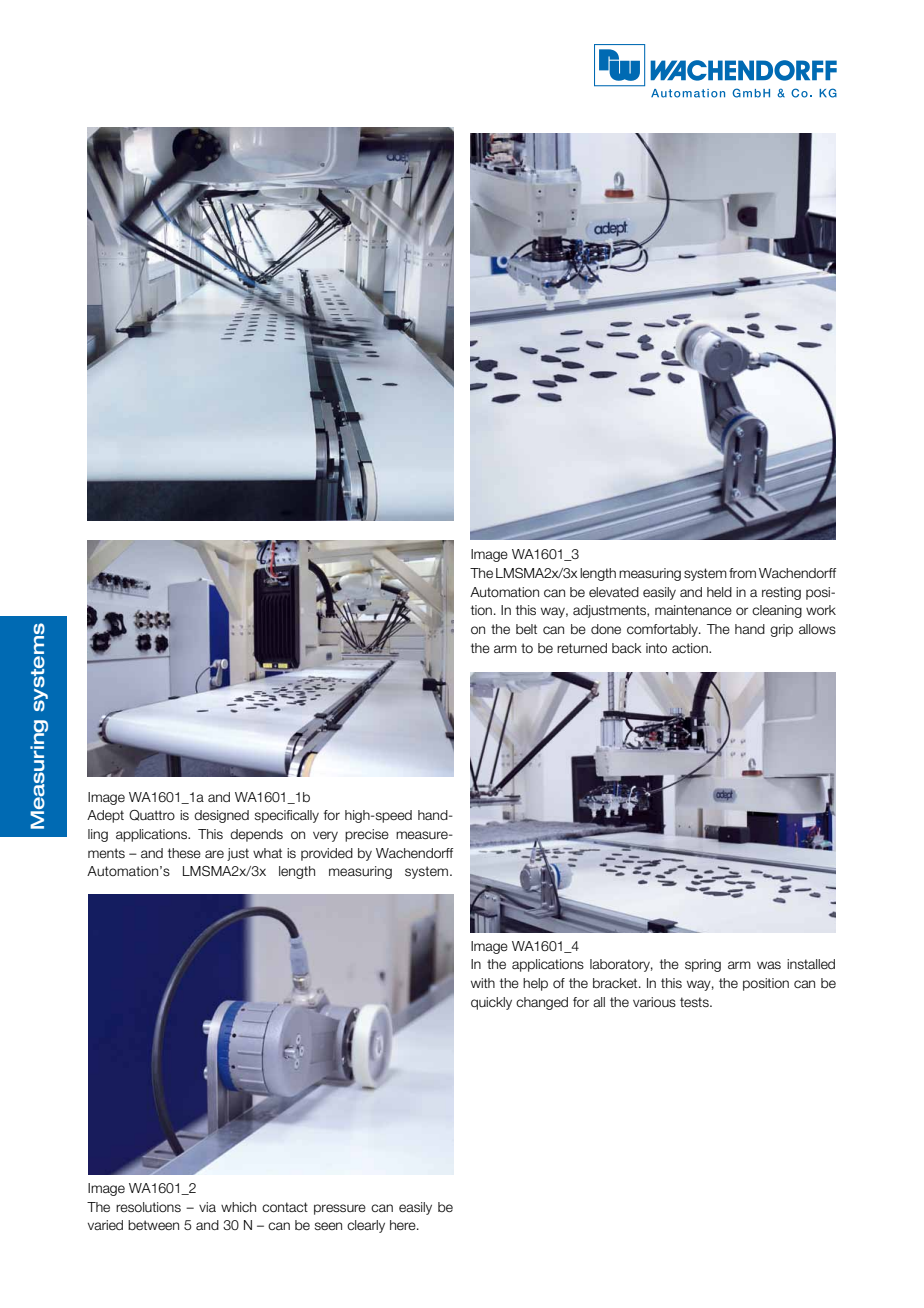 The height and width of the image is (1308, 924). What do you see at coordinates (367, 835) in the image?
I see `precise` at bounding box center [367, 835].
